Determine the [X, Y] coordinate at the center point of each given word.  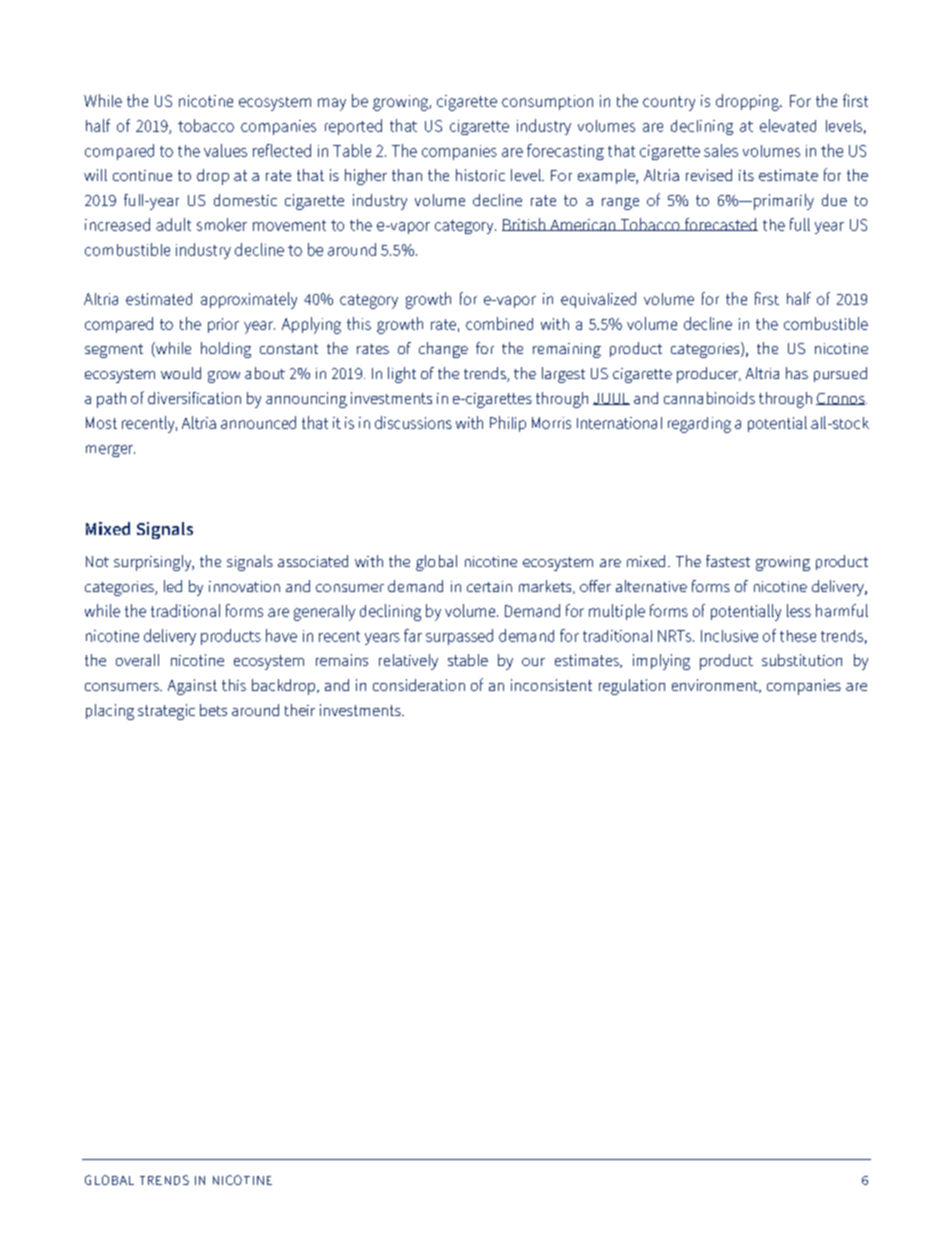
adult [173, 224]
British [524, 224]
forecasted [720, 224]
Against [192, 687]
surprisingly [154, 563]
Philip [508, 424]
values [225, 150]
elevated [788, 125]
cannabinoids [709, 398]
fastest [728, 561]
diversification [194, 398]
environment [716, 686]
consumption [547, 102]
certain [489, 586]
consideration [419, 685]
